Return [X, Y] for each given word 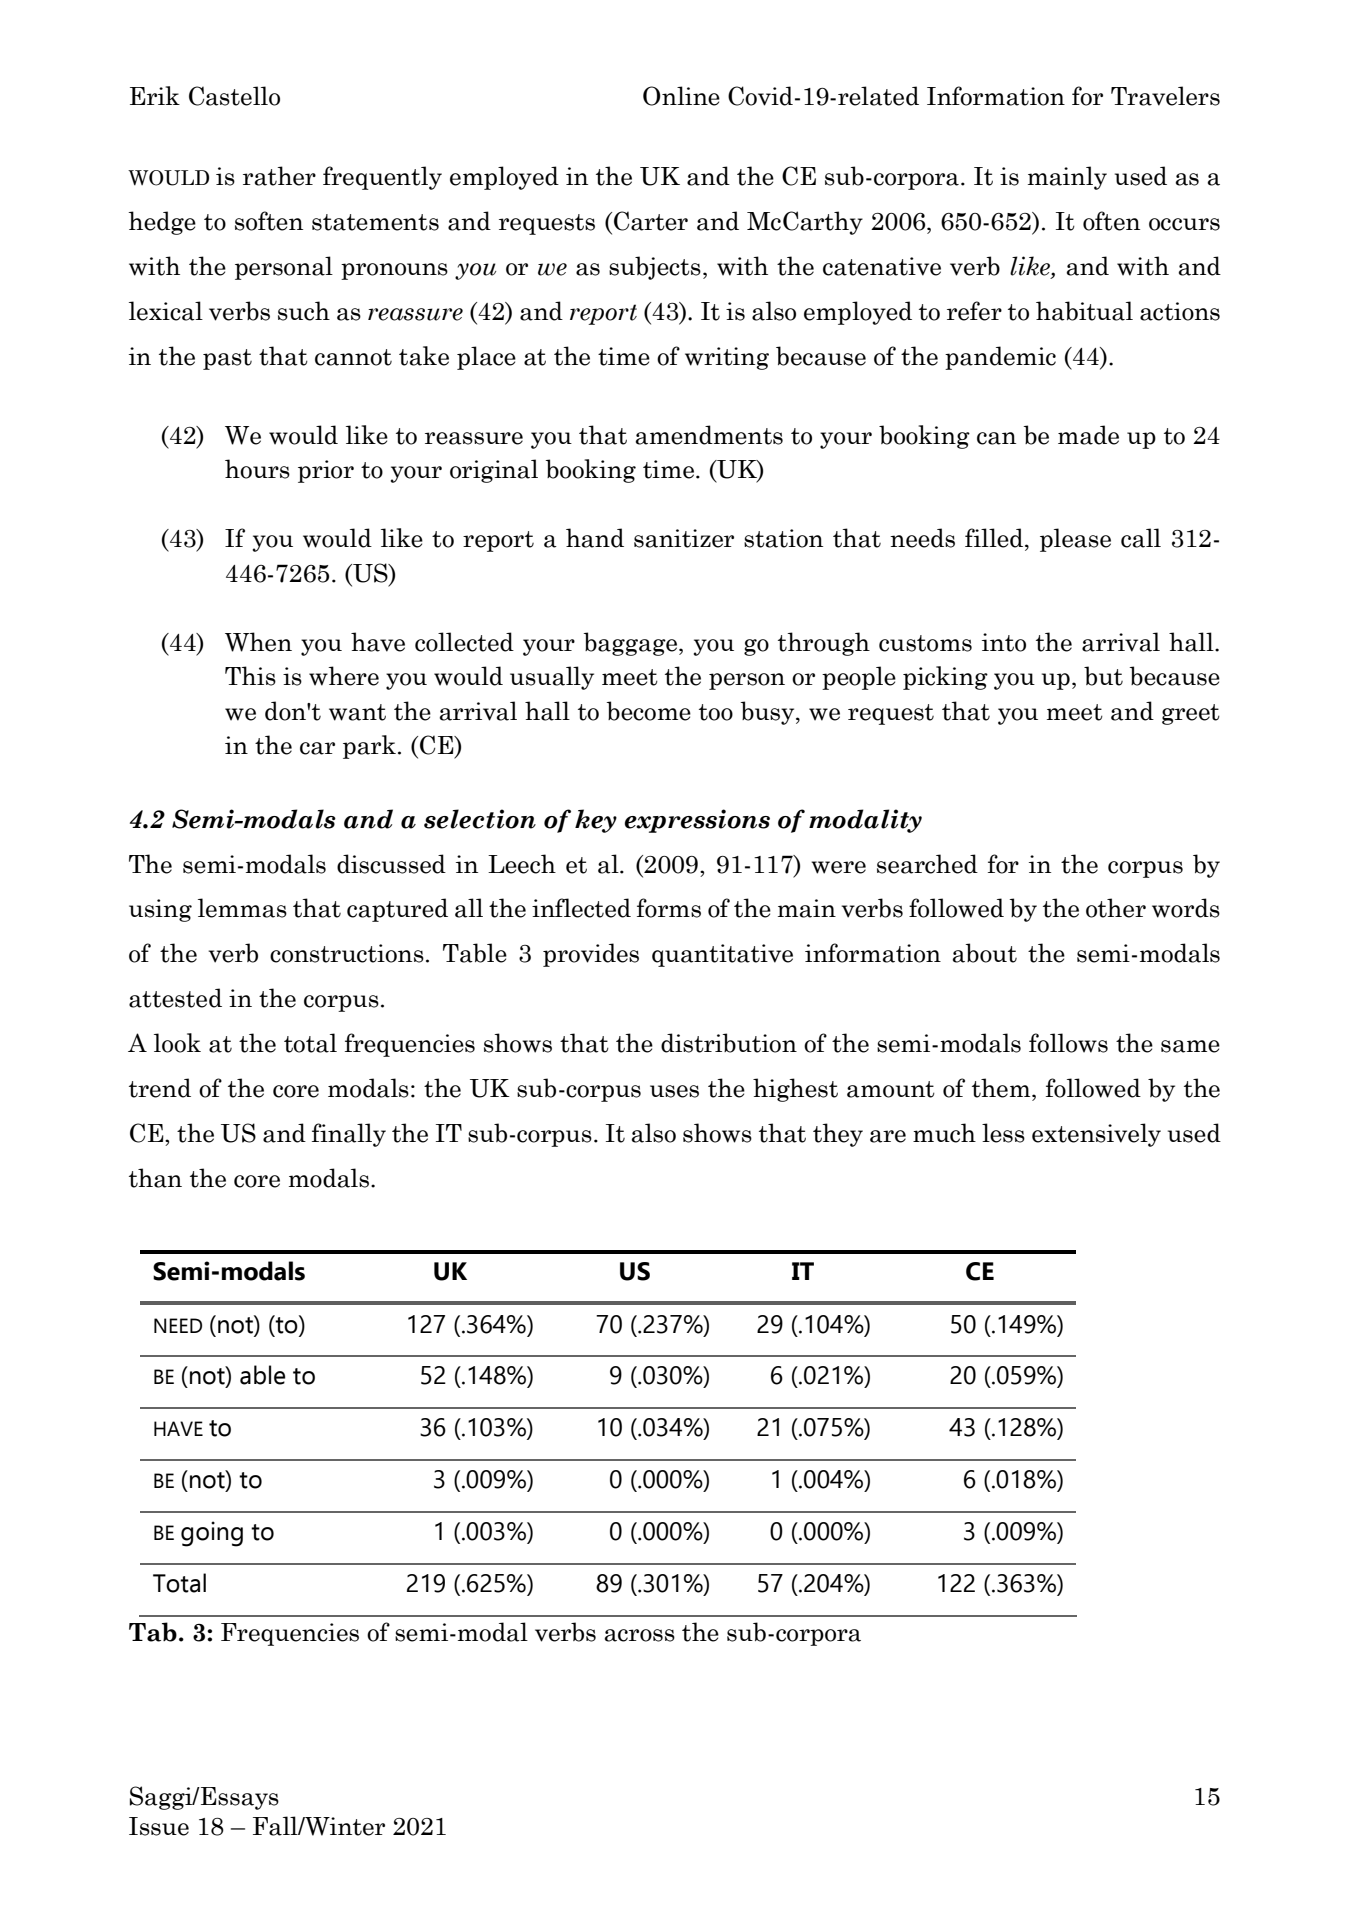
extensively [1096, 1135]
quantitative [722, 955]
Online [681, 96]
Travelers [1165, 96]
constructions [347, 953]
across [640, 1635]
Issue [159, 1826]
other [1116, 908]
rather [279, 176]
